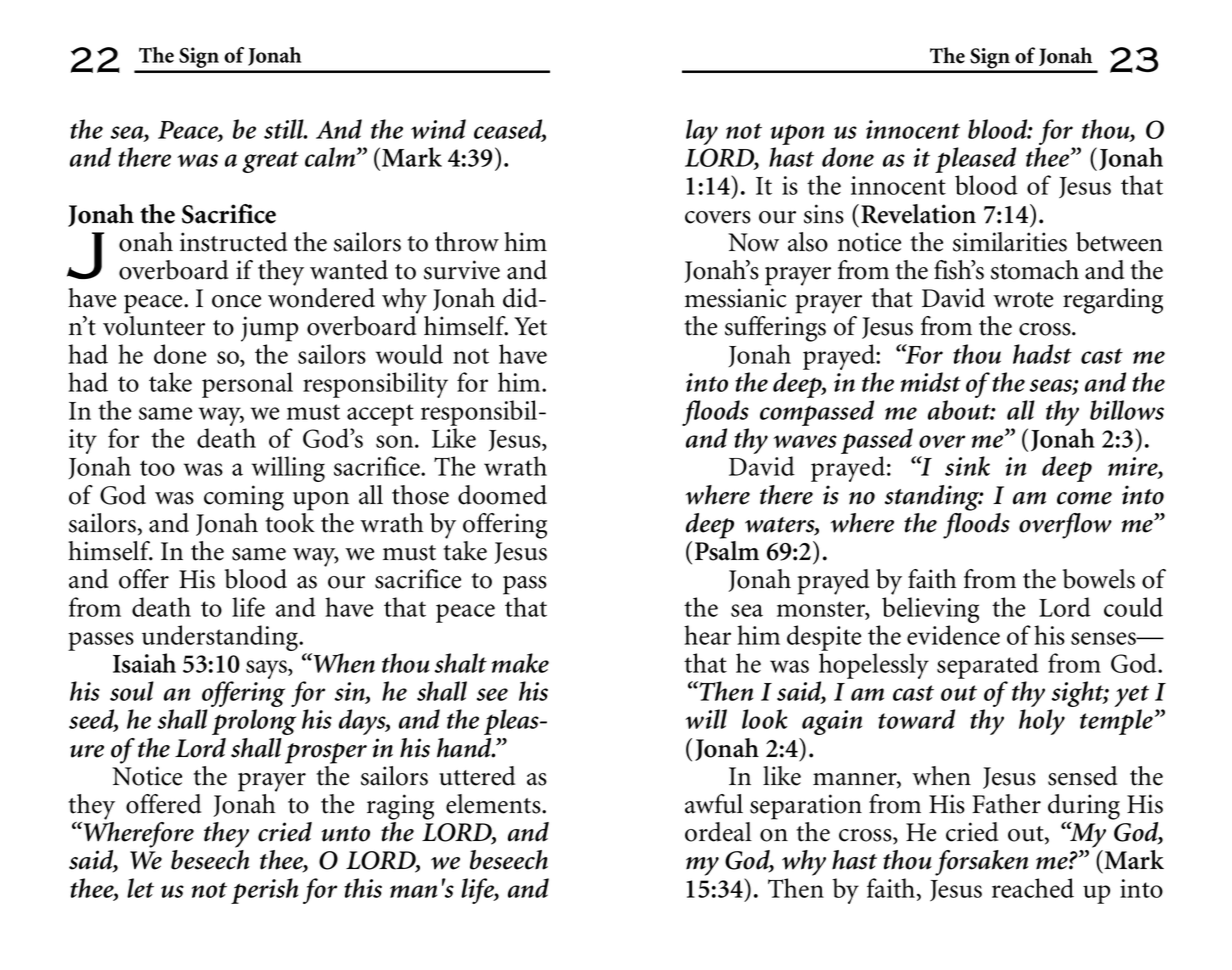  I want to click on says, so click(267, 669).
